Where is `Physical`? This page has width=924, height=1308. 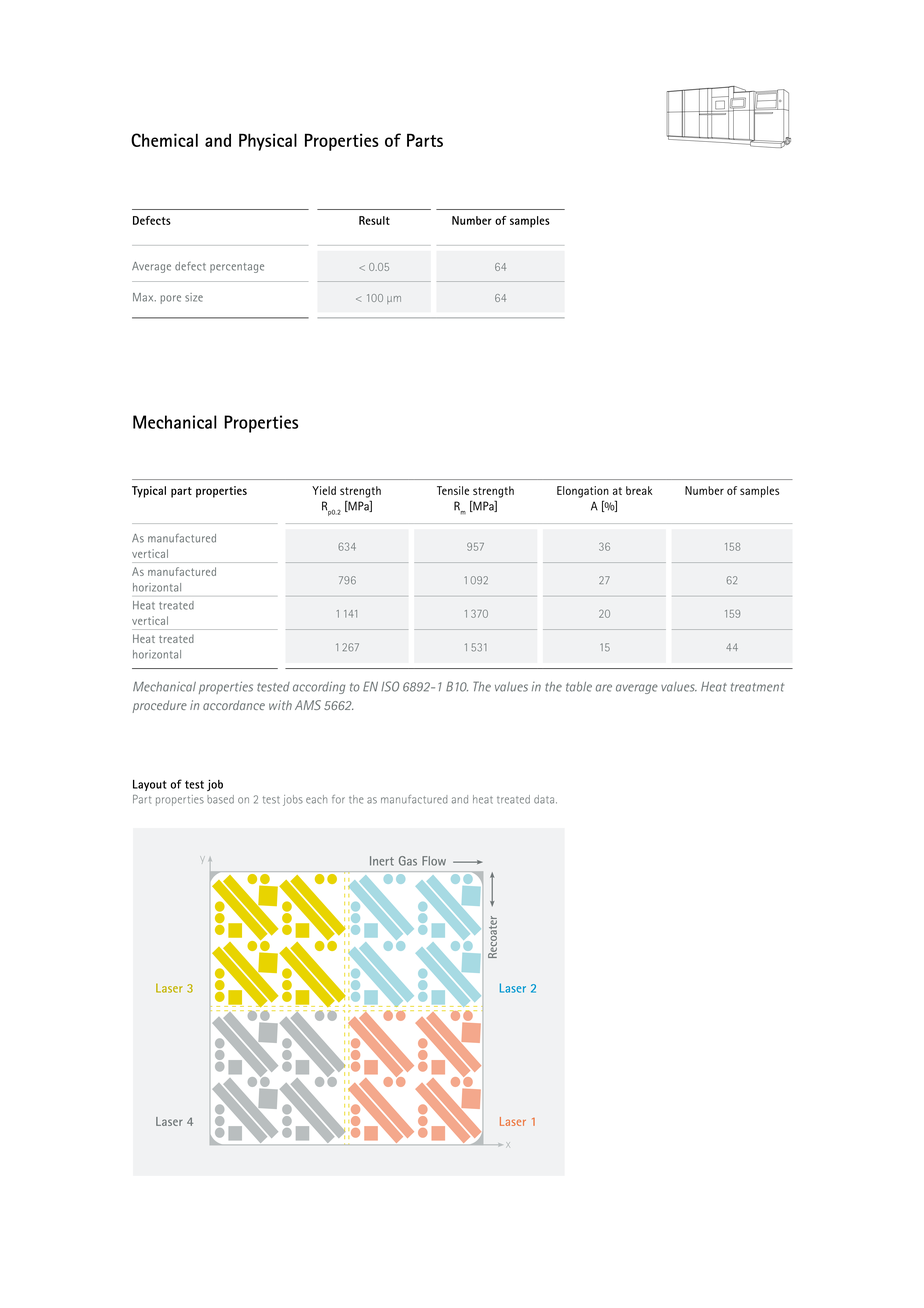 Physical is located at coordinates (268, 142).
